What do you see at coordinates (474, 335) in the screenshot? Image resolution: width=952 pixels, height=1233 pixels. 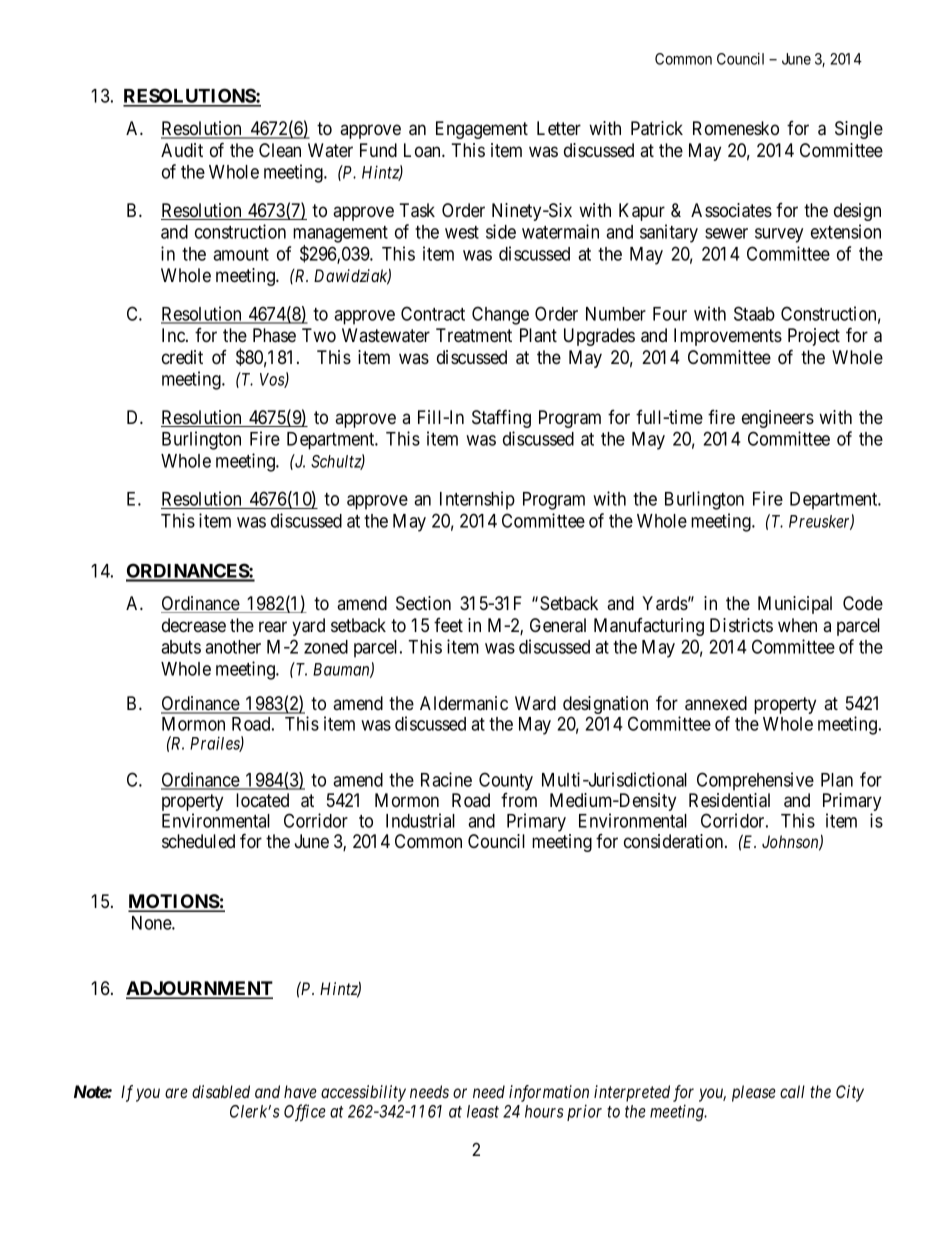 I see `Treatment` at bounding box center [474, 335].
